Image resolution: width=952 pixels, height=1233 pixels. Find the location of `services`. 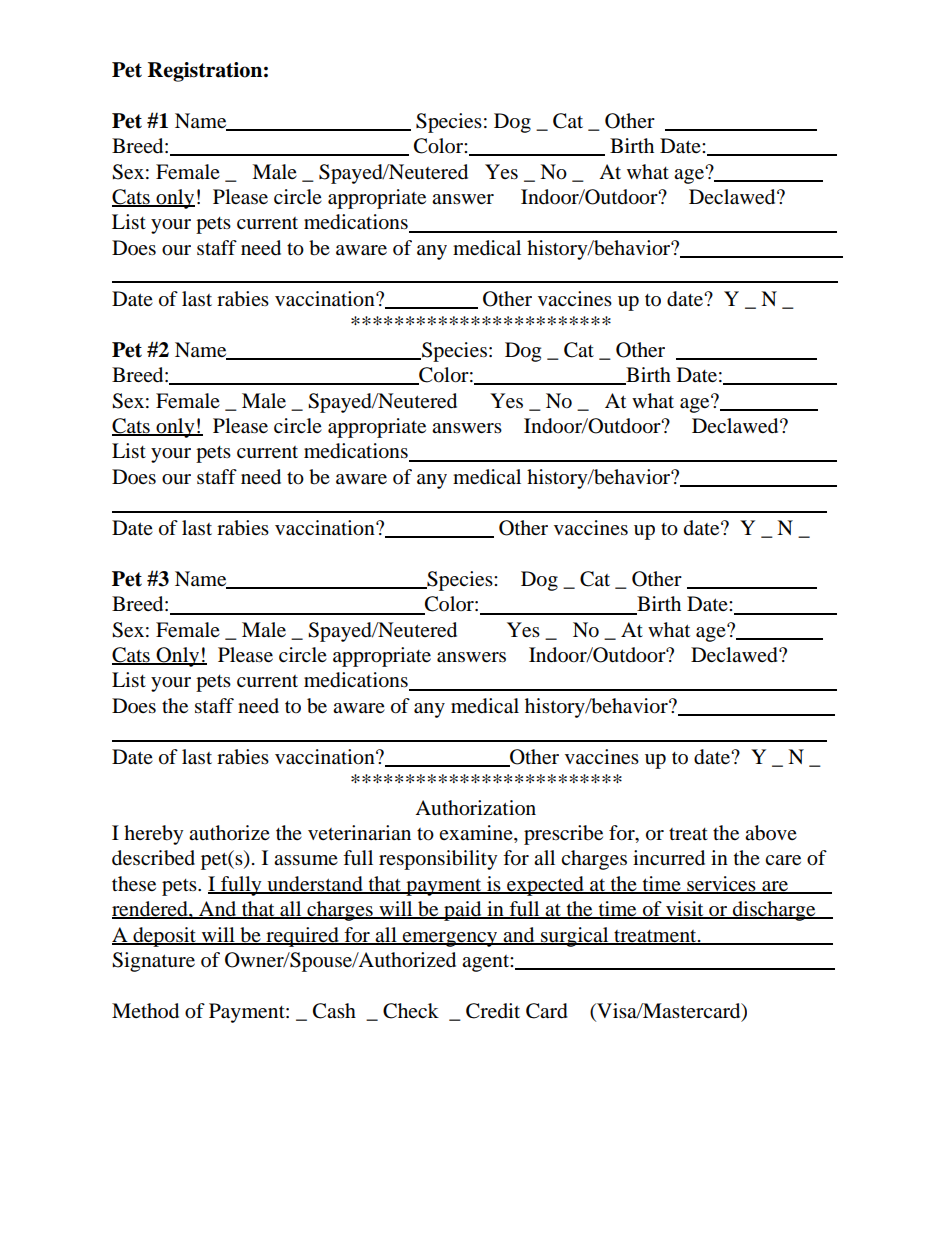

services is located at coordinates (721, 885).
